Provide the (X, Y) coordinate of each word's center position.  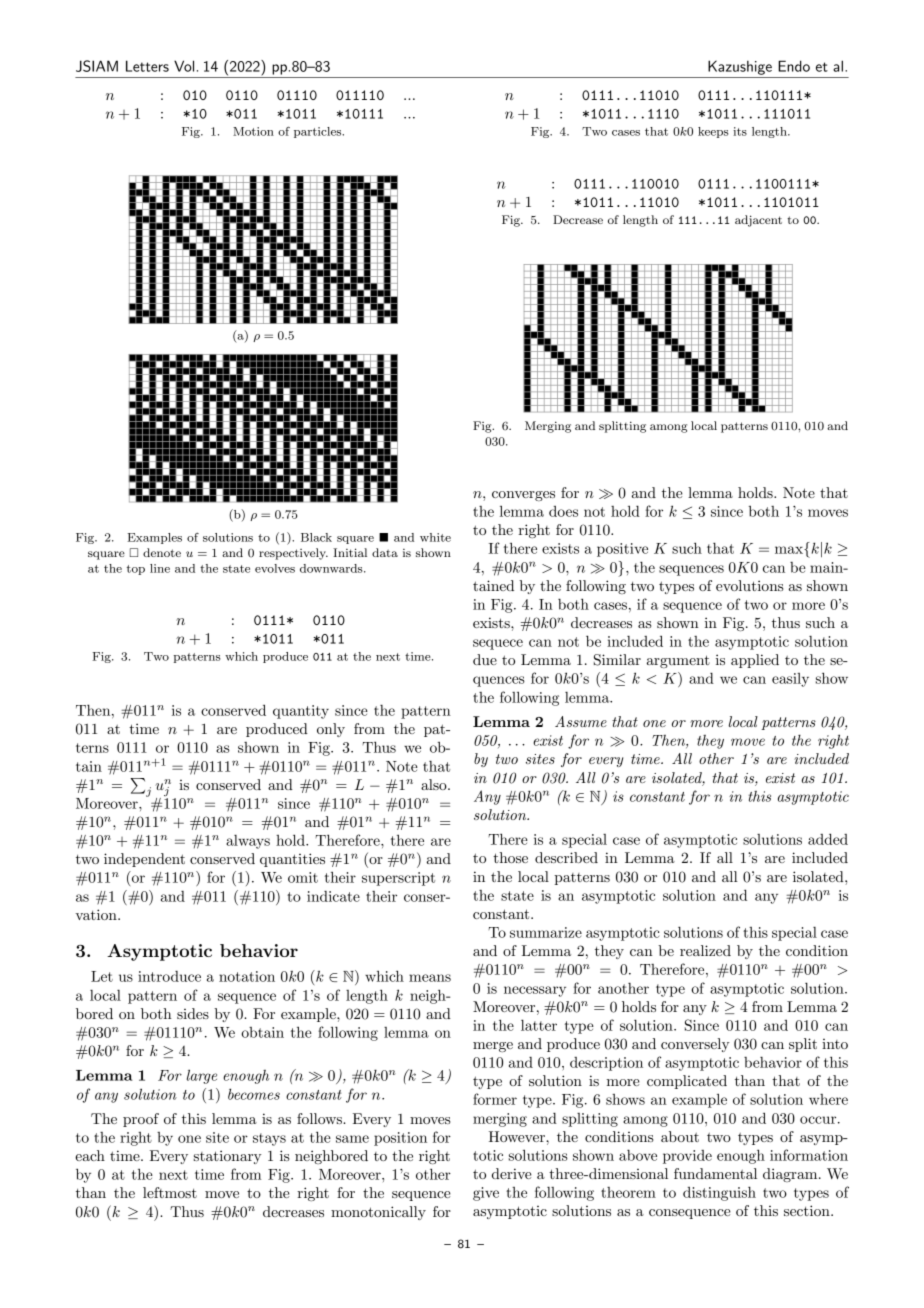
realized (705, 950)
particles (319, 132)
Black (316, 537)
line (160, 568)
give (486, 1194)
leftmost (170, 1192)
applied (755, 661)
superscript (398, 879)
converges (523, 496)
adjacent (758, 221)
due (485, 659)
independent (144, 860)
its (740, 131)
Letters (147, 66)
